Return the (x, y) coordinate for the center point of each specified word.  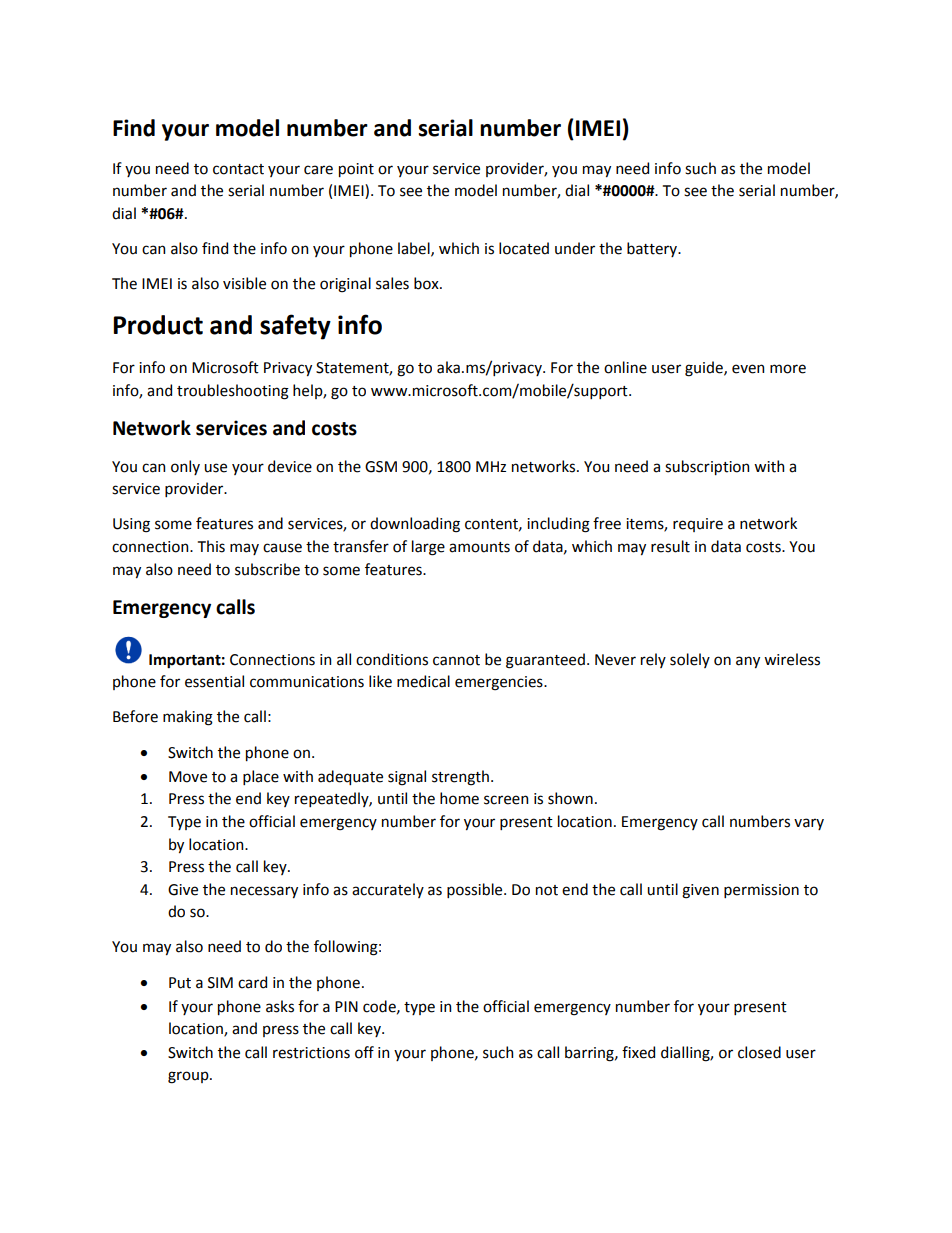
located (524, 248)
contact (238, 169)
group (189, 1077)
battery (653, 249)
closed (759, 1052)
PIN (346, 1006)
